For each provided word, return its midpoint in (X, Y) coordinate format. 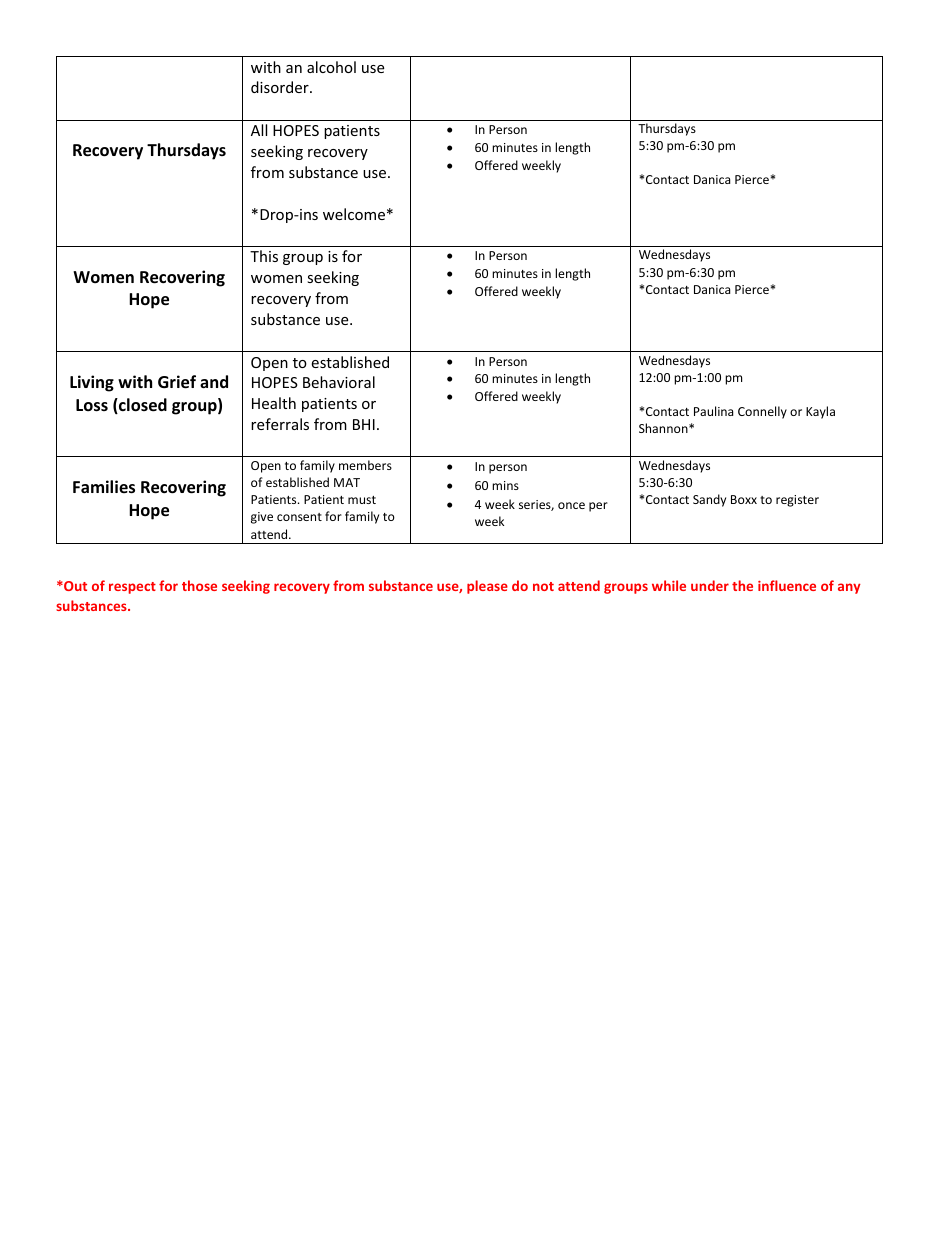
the (742, 585)
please (487, 587)
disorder (281, 87)
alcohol (331, 67)
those (199, 585)
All (259, 130)
